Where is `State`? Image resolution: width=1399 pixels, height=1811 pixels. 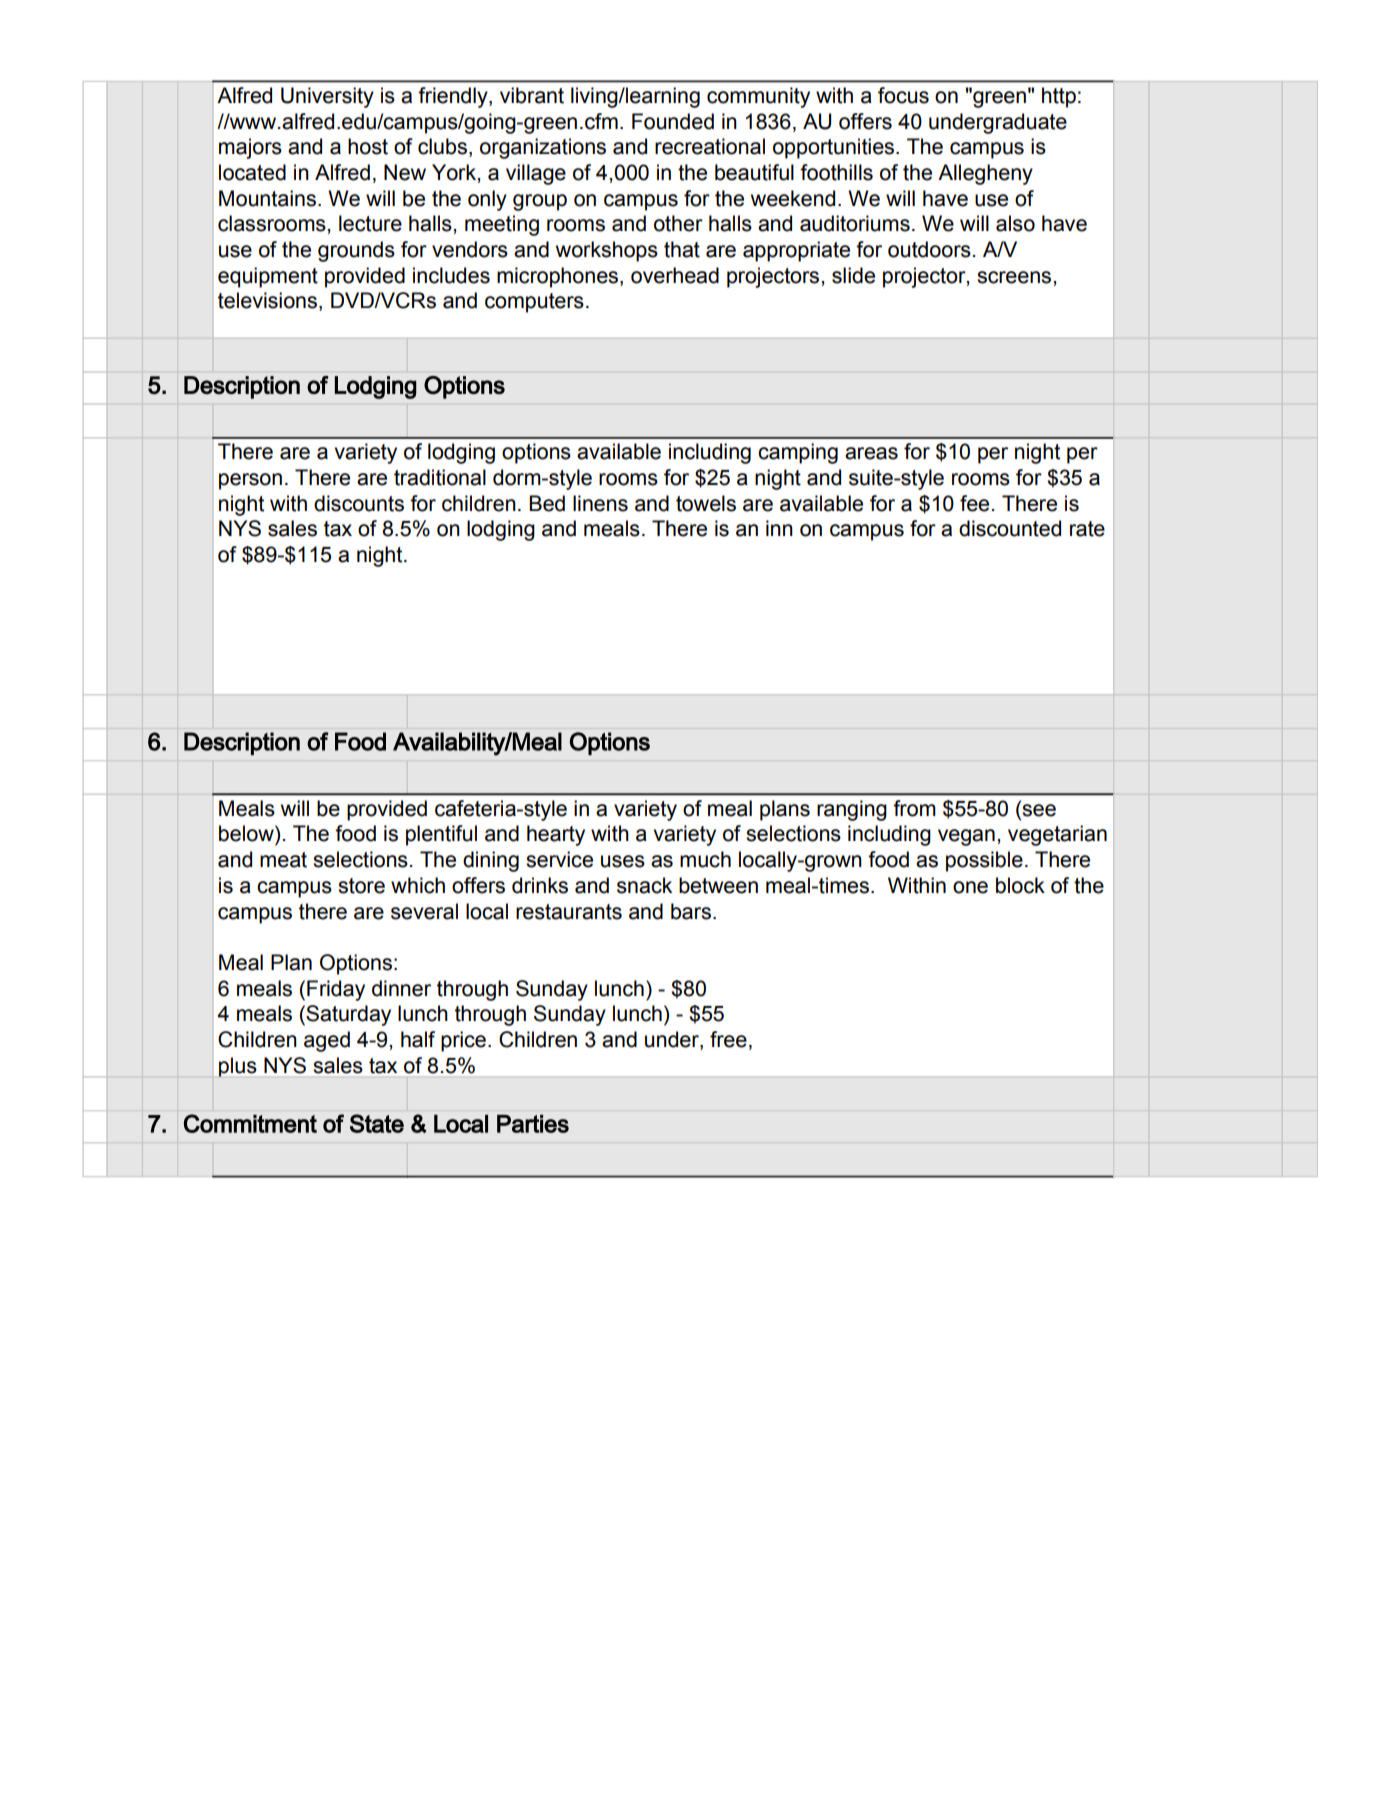
State is located at coordinates (377, 1123).
